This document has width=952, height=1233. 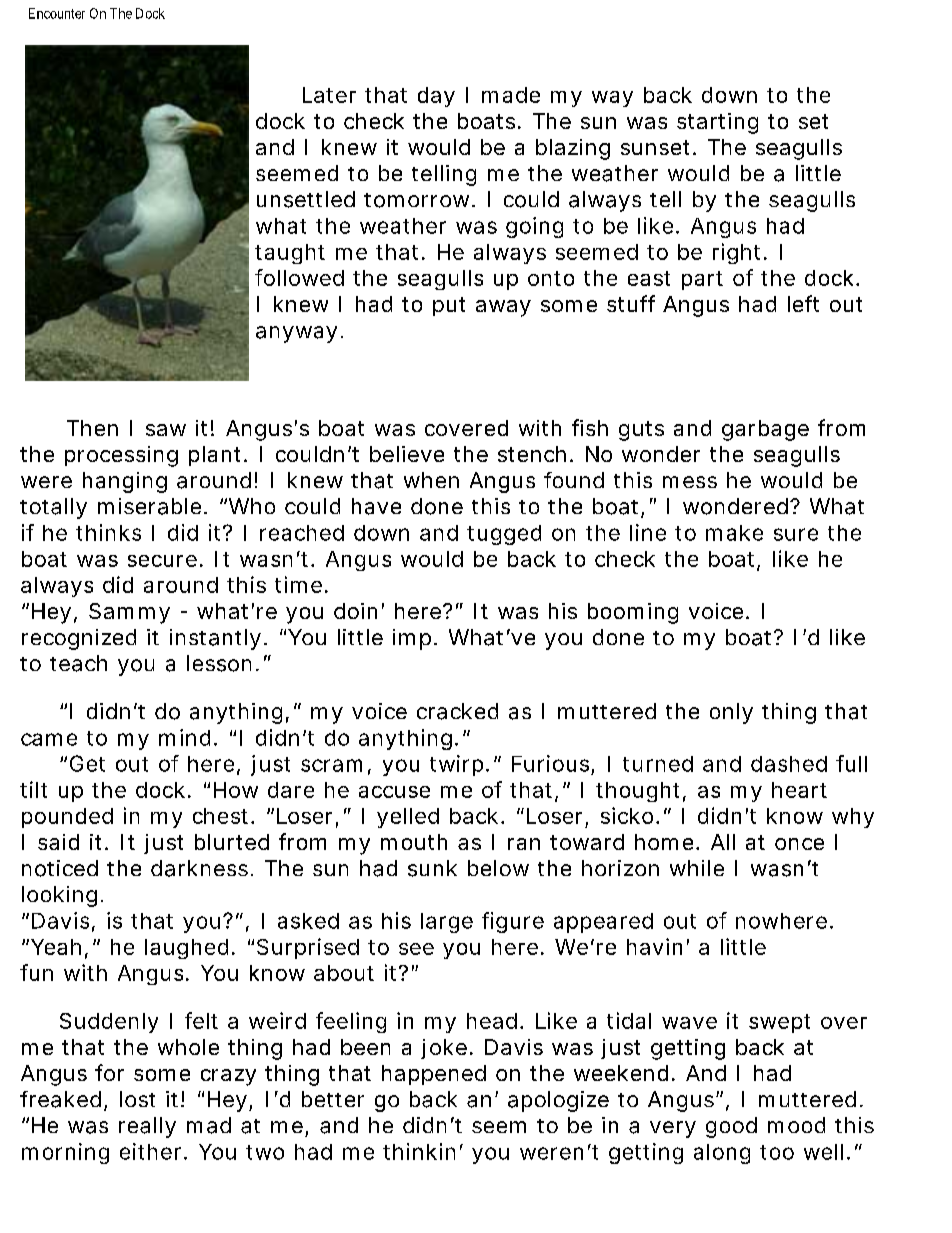 What do you see at coordinates (717, 123) in the document?
I see `starting` at bounding box center [717, 123].
